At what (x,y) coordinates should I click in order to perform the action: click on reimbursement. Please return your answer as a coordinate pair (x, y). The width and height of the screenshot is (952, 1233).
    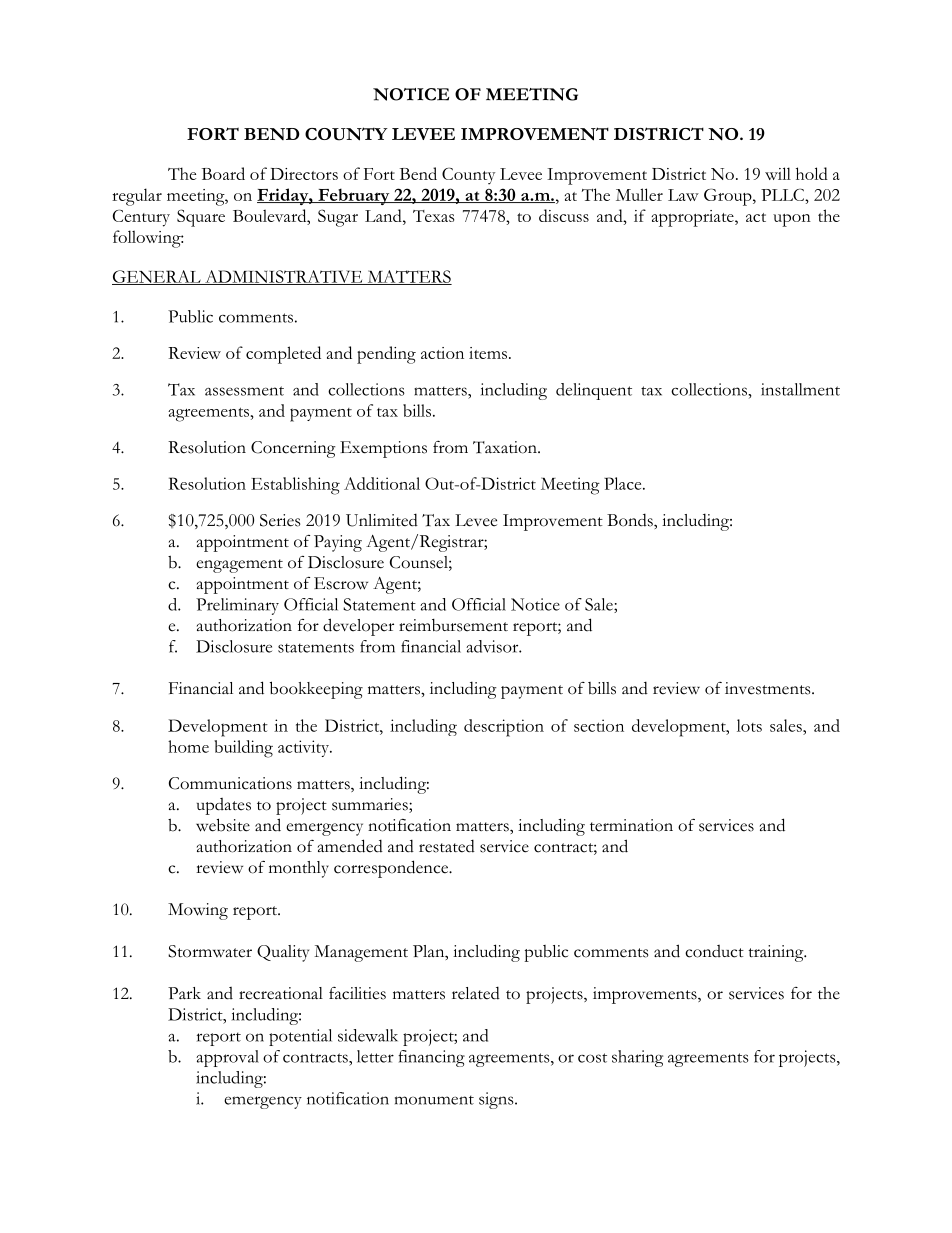
    Looking at the image, I should click on (453, 625).
